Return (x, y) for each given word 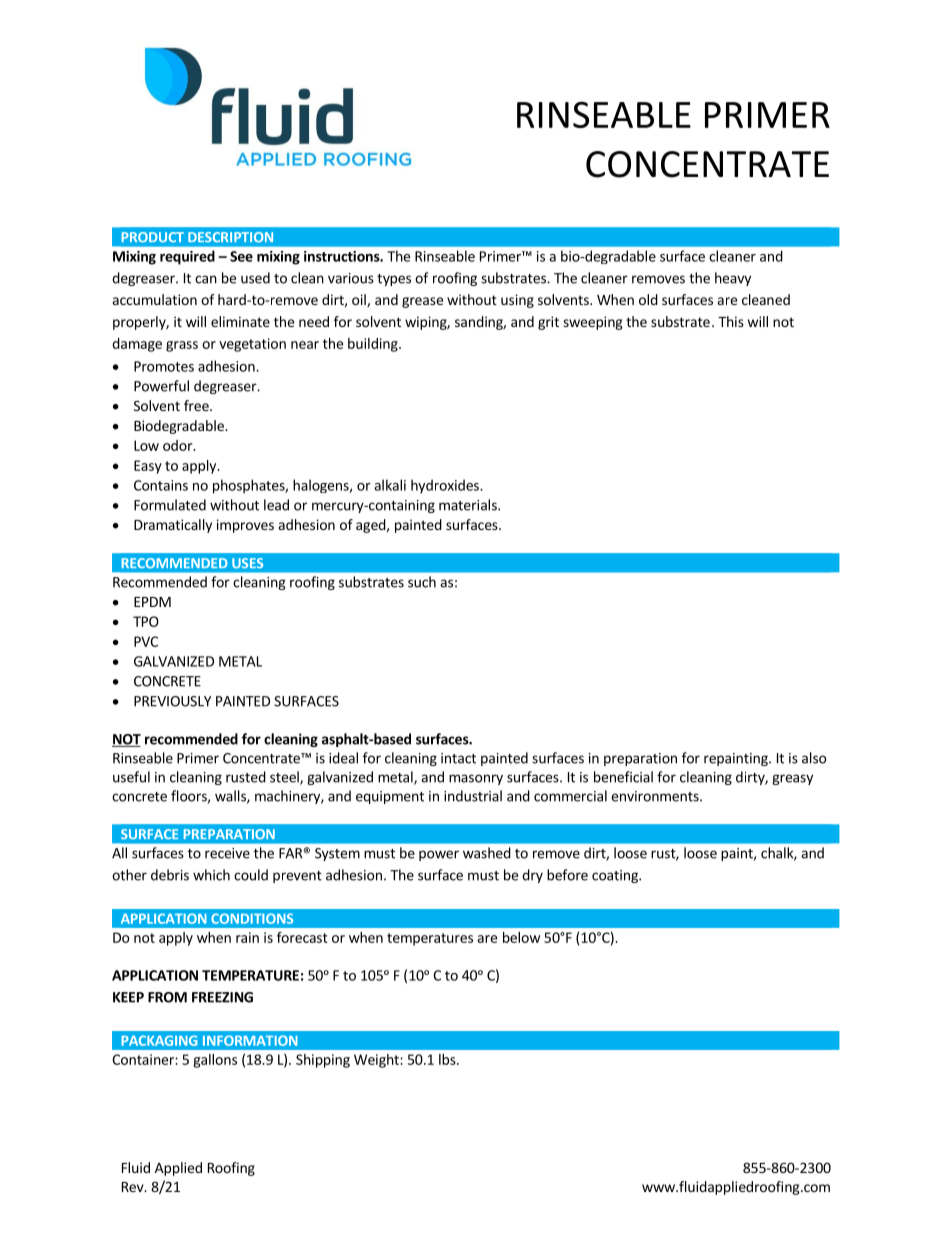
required (187, 257)
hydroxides (446, 486)
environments (656, 796)
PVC (146, 641)
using (517, 301)
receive (227, 853)
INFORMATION (250, 1040)
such (422, 582)
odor (179, 445)
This (731, 321)
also (814, 758)
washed (487, 853)
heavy (733, 279)
